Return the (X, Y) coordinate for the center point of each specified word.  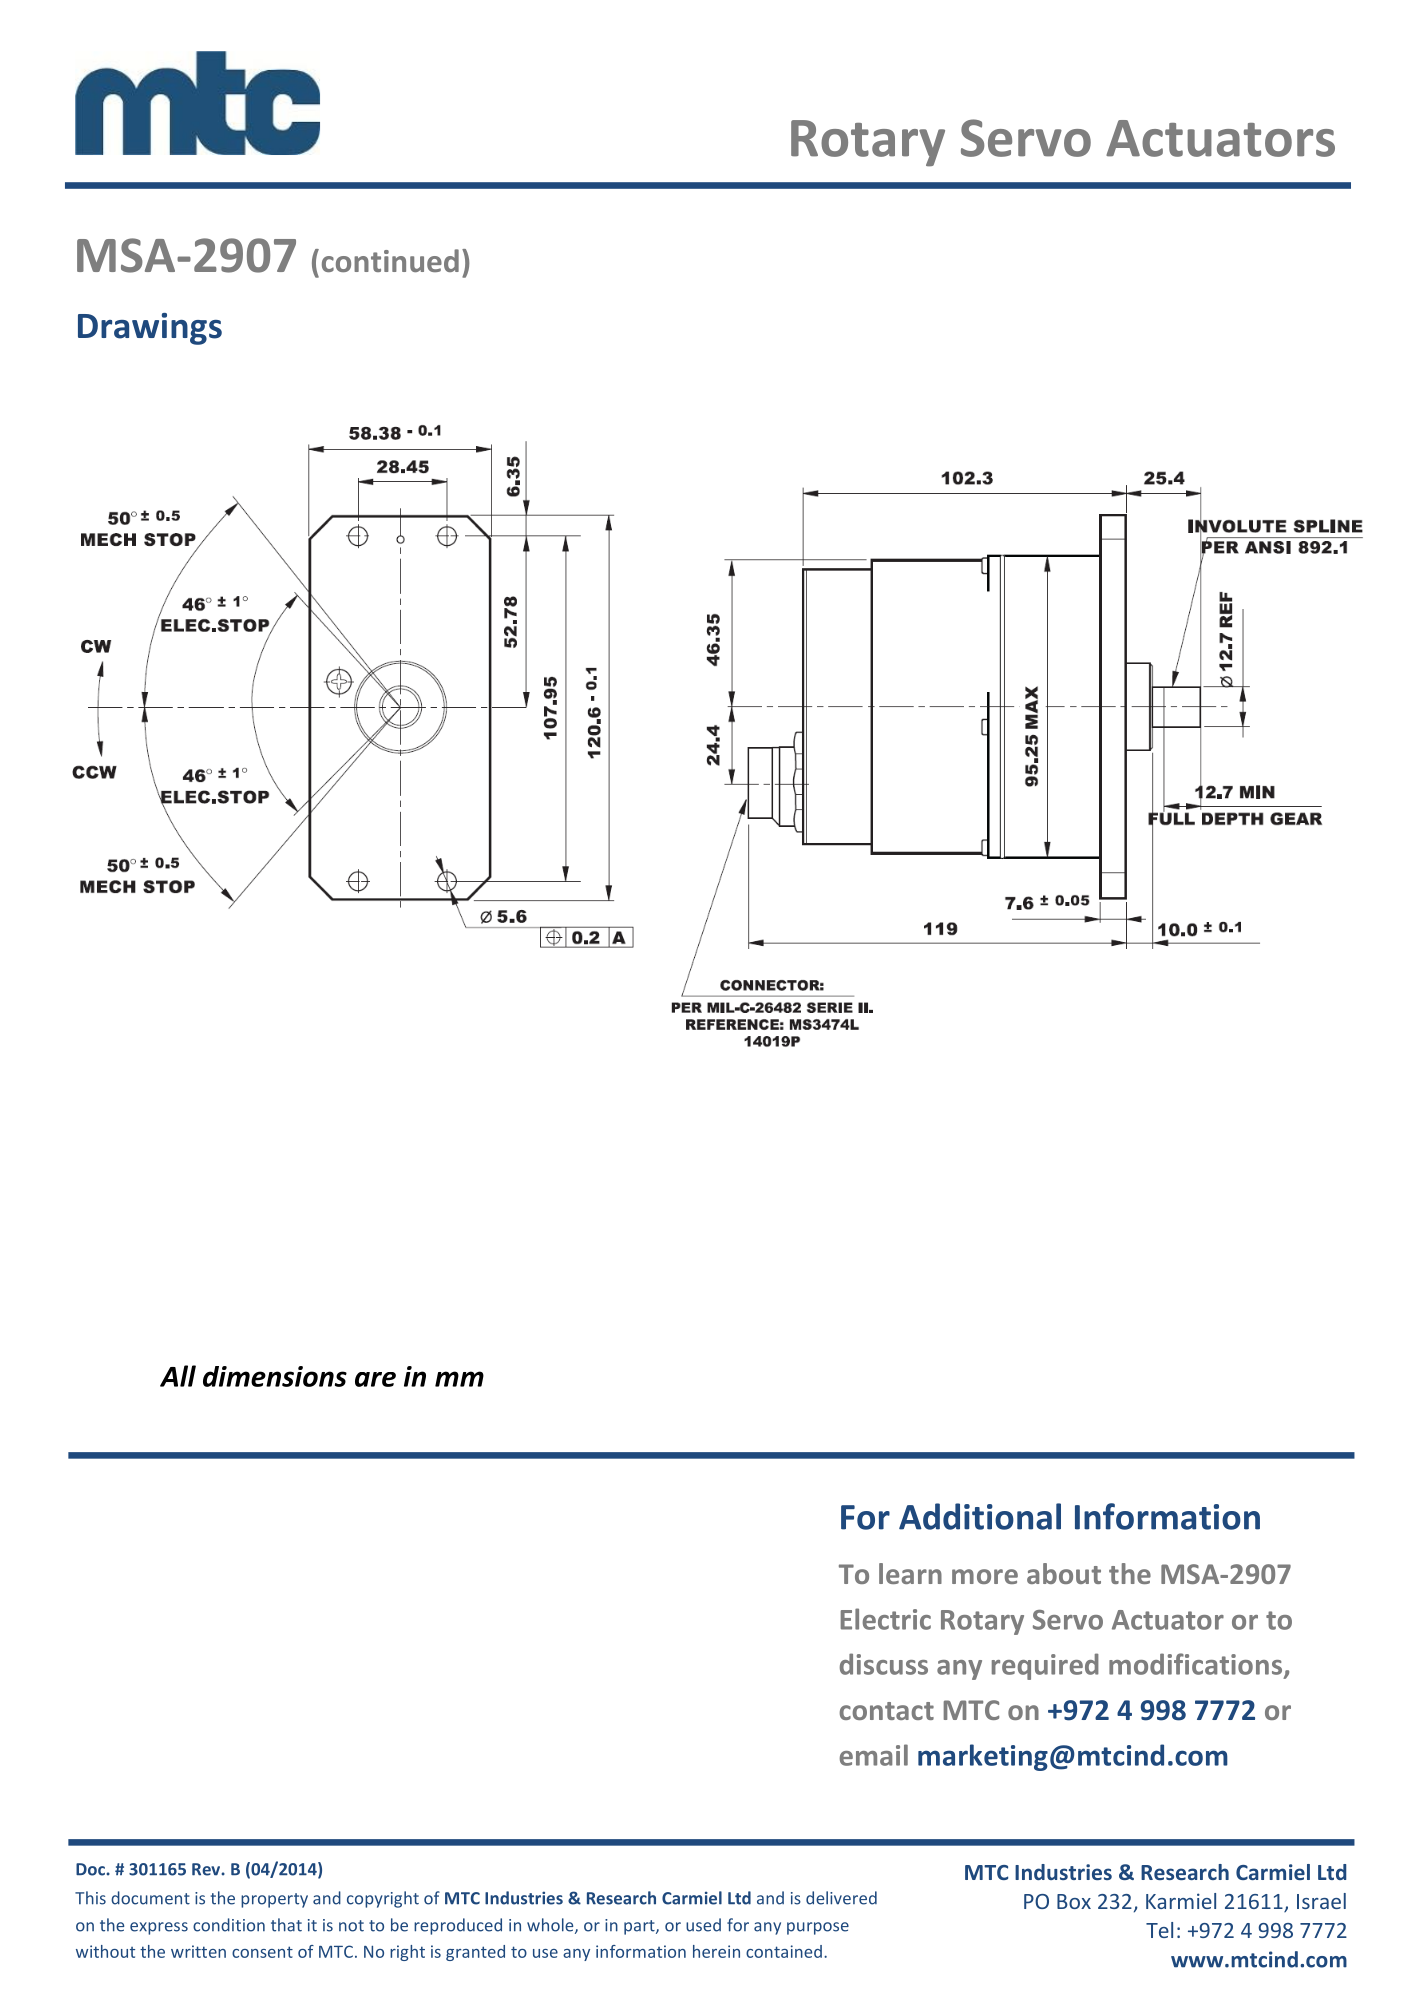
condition (229, 1925)
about (1064, 1573)
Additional (980, 1516)
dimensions (275, 1376)
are (375, 1379)
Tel (1159, 1930)
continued (390, 260)
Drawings (150, 329)
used (703, 1925)
